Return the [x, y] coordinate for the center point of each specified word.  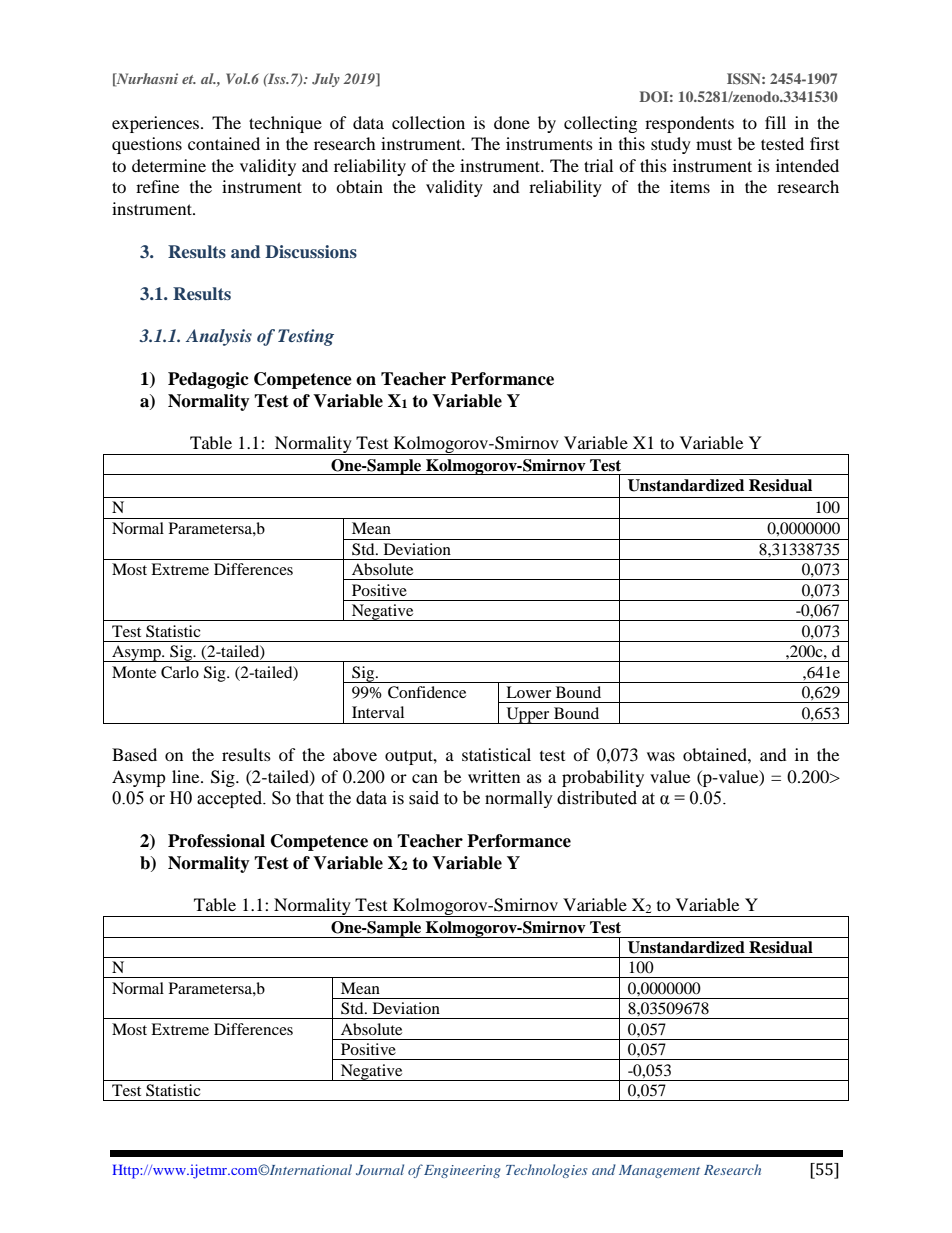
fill [775, 122]
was [661, 756]
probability [603, 778]
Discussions [311, 252]
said [424, 798]
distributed [597, 798]
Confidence [427, 692]
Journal [380, 1169]
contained [224, 143]
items [690, 186]
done [512, 122]
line [187, 776]
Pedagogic [208, 380]
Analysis [219, 337]
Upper [528, 715]
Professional [216, 841]
